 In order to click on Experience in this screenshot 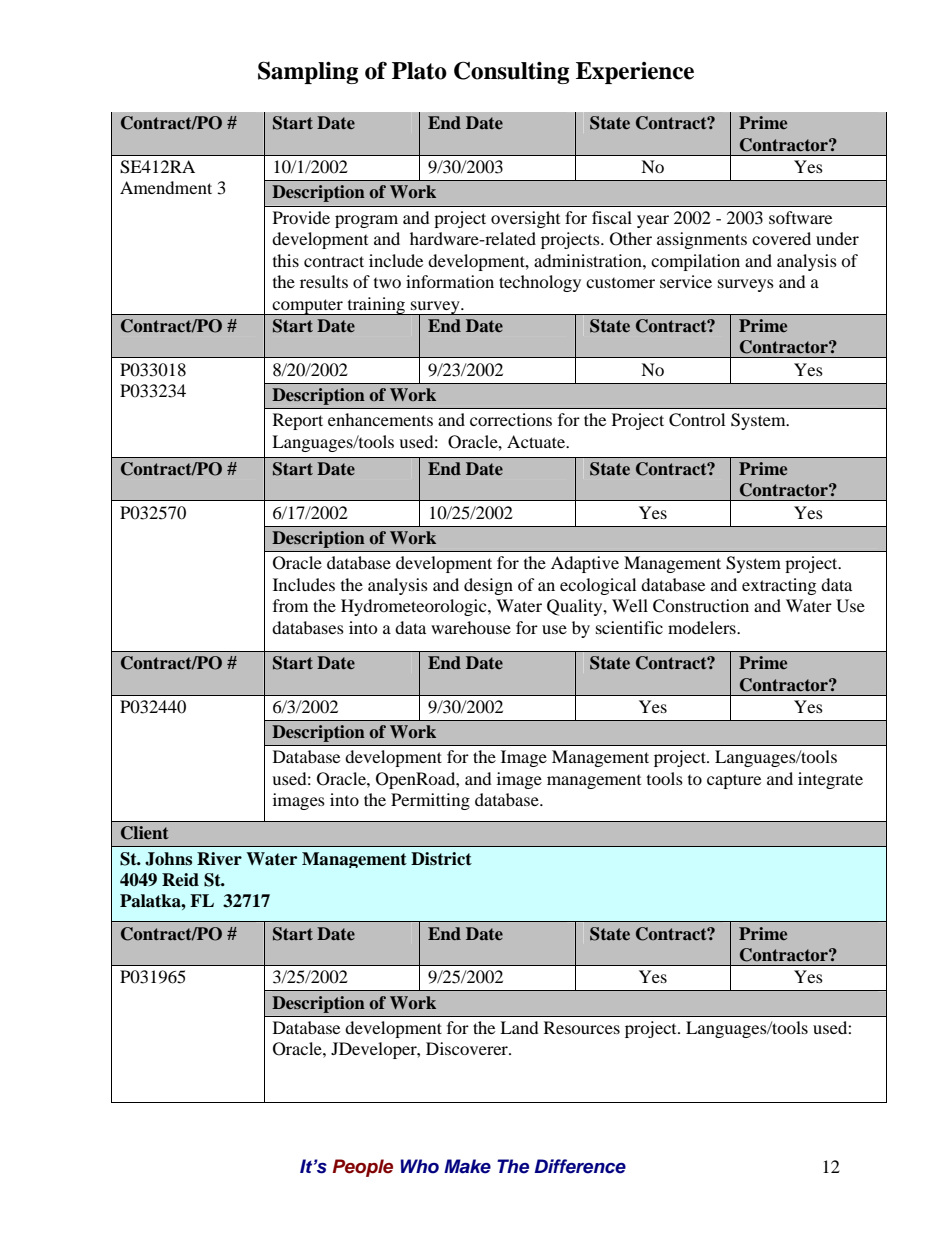, I will do `click(635, 73)`.
